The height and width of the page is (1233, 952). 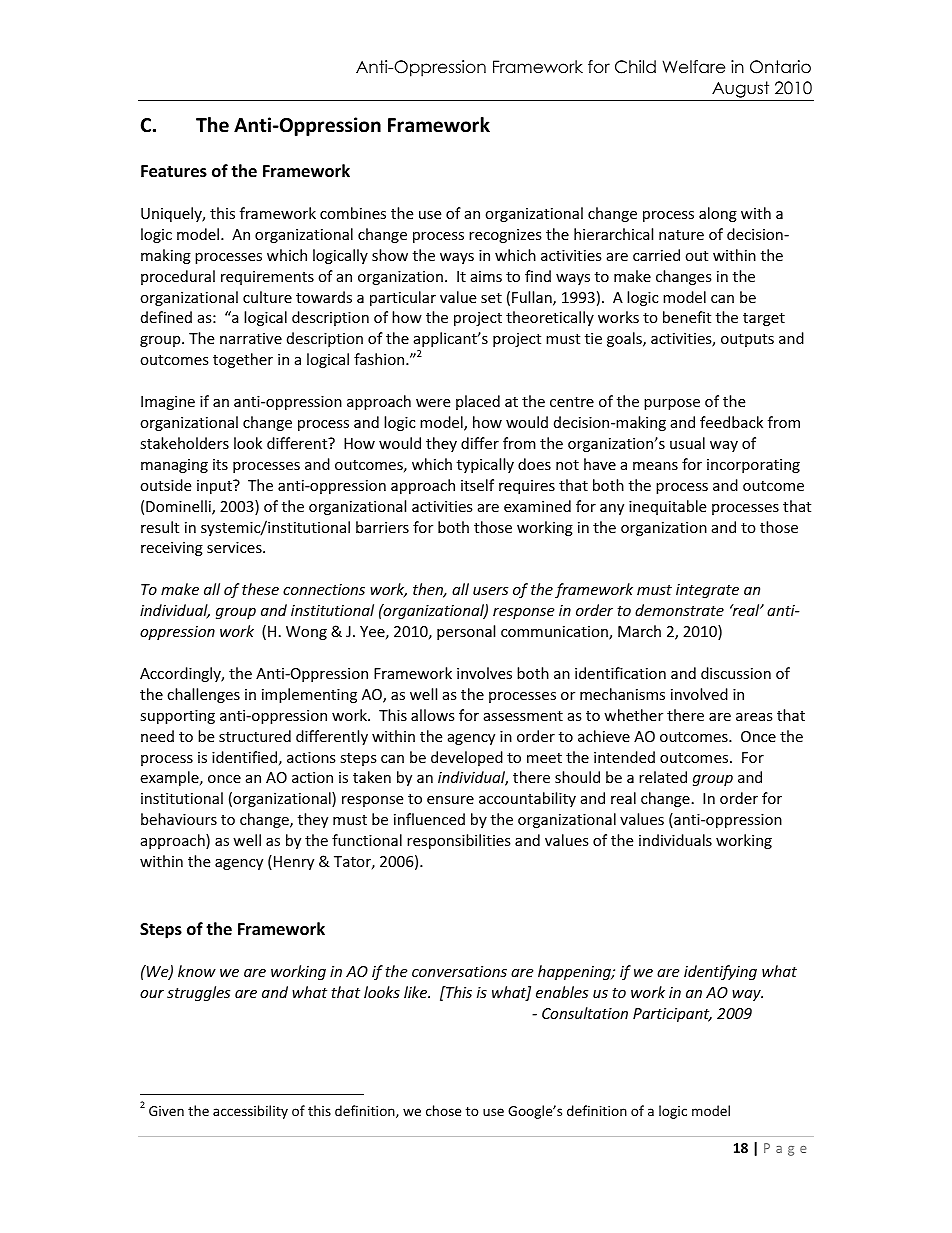 What do you see at coordinates (184, 443) in the page?
I see `stakeholders` at bounding box center [184, 443].
